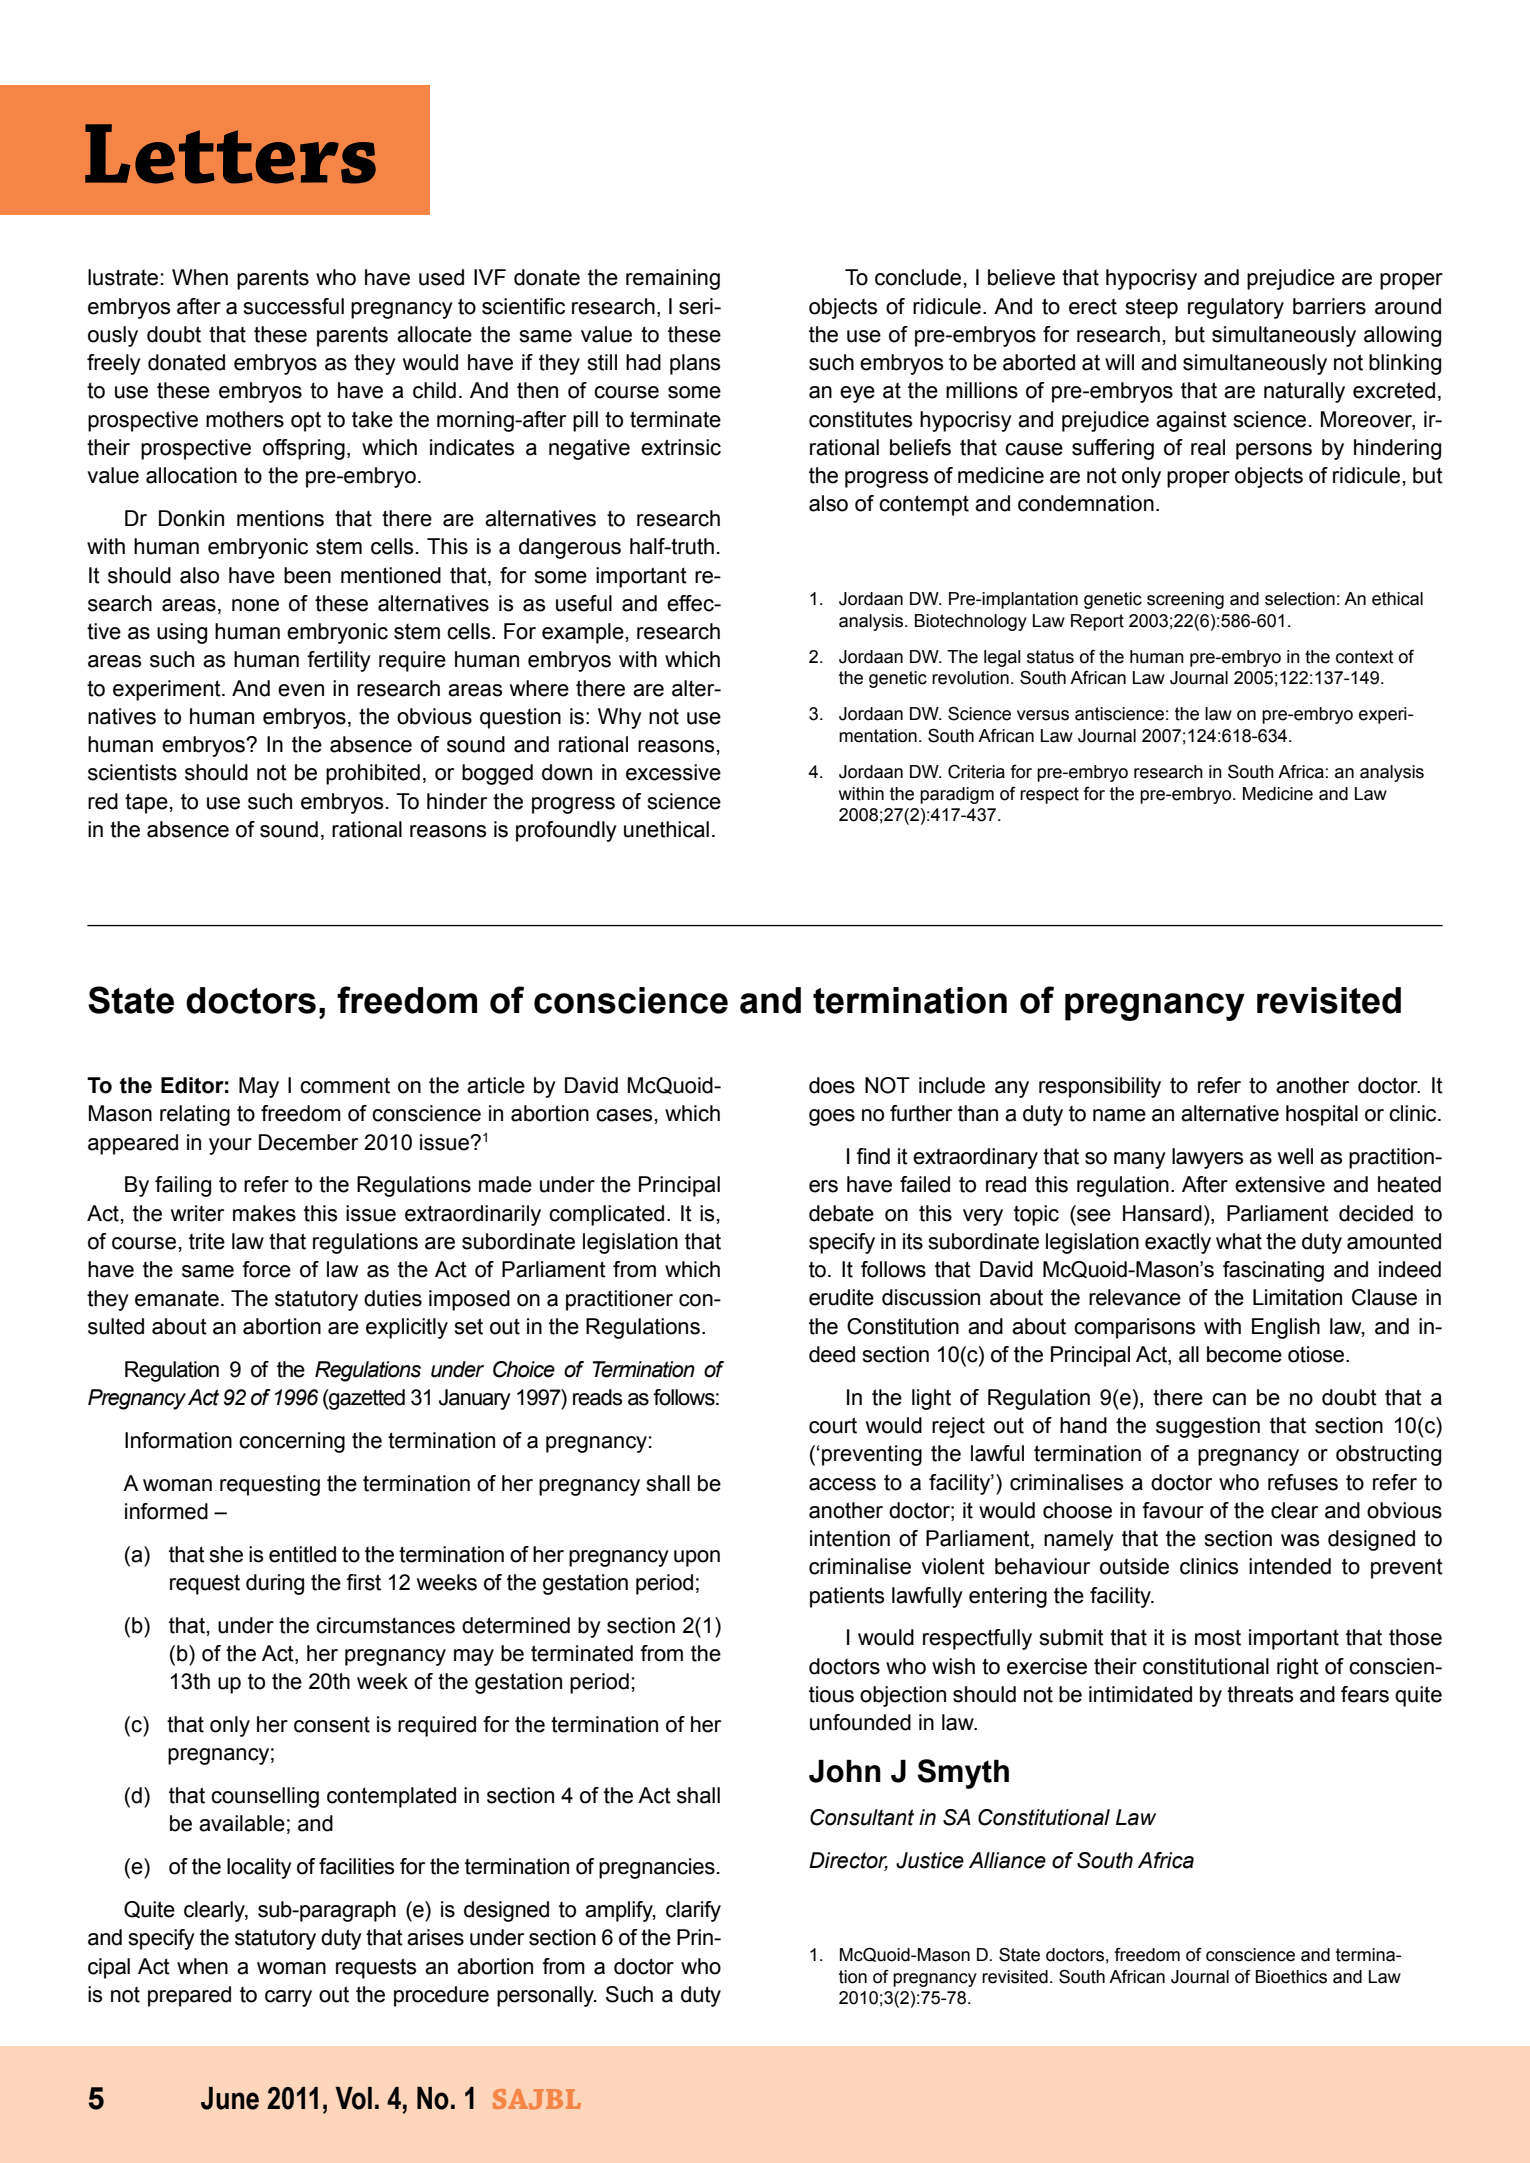  Describe the element at coordinates (832, 1085) in the screenshot. I see `does` at that location.
